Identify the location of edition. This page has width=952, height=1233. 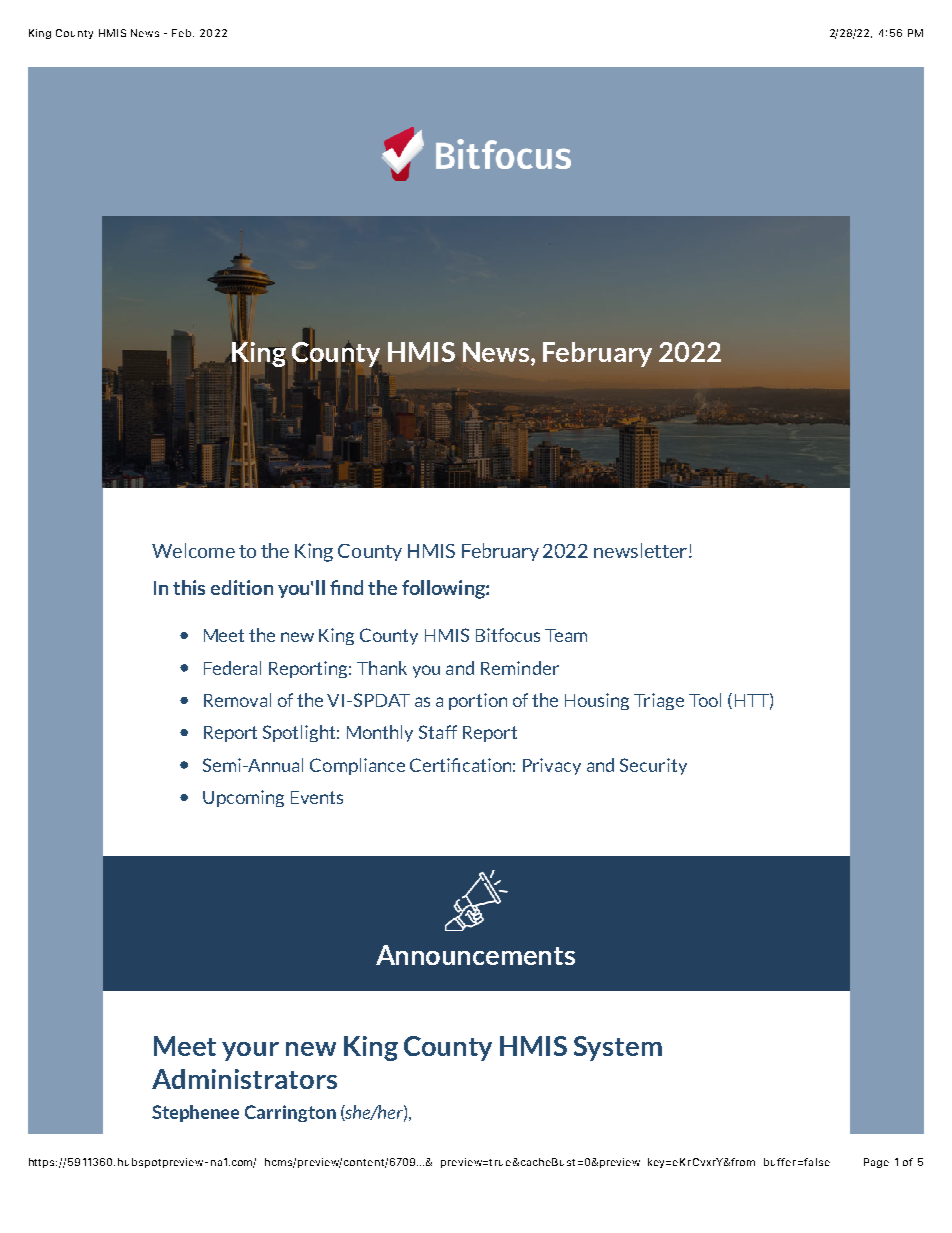
(242, 587).
